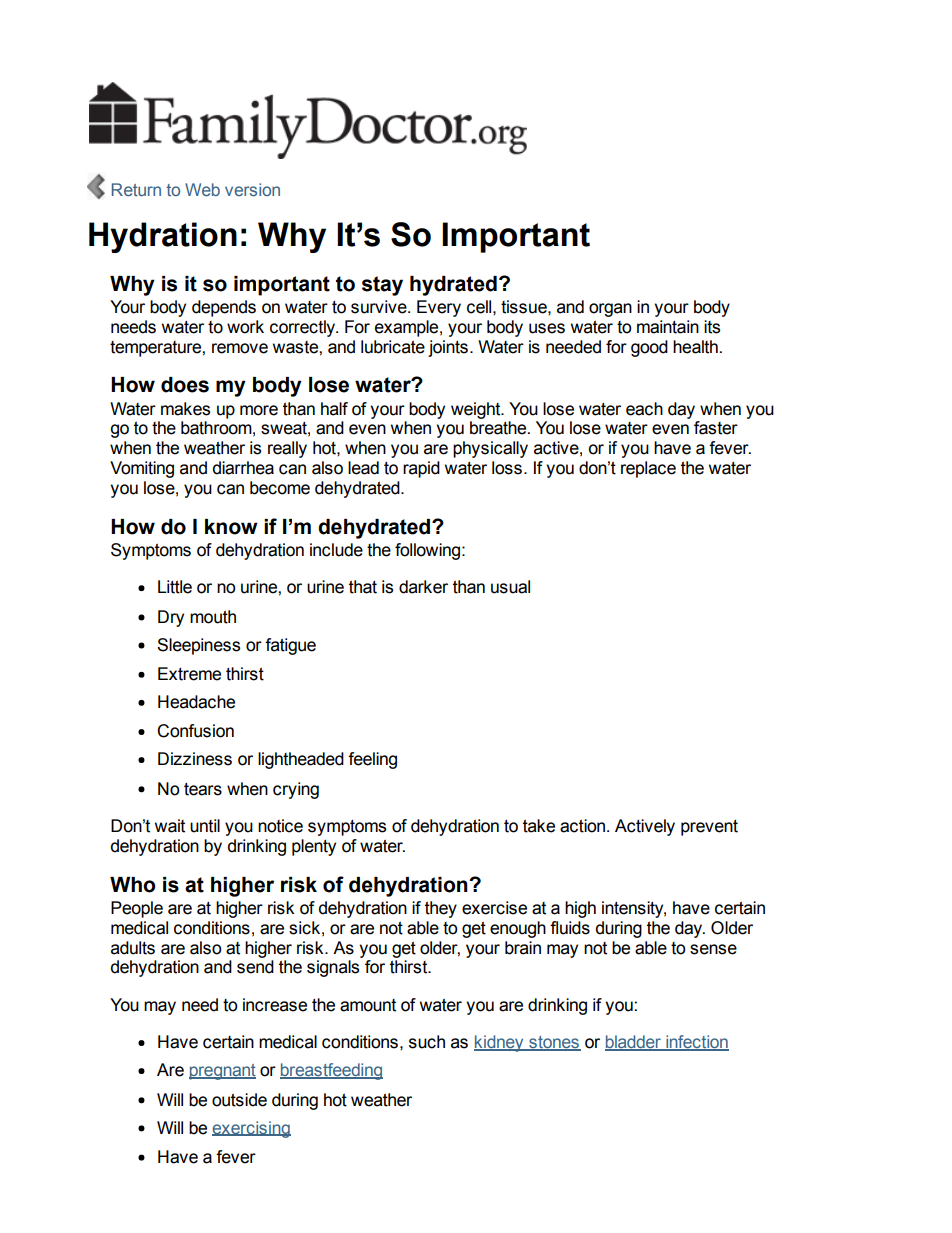 The image size is (952, 1233). Describe the element at coordinates (205, 826) in the image. I see `until` at that location.
